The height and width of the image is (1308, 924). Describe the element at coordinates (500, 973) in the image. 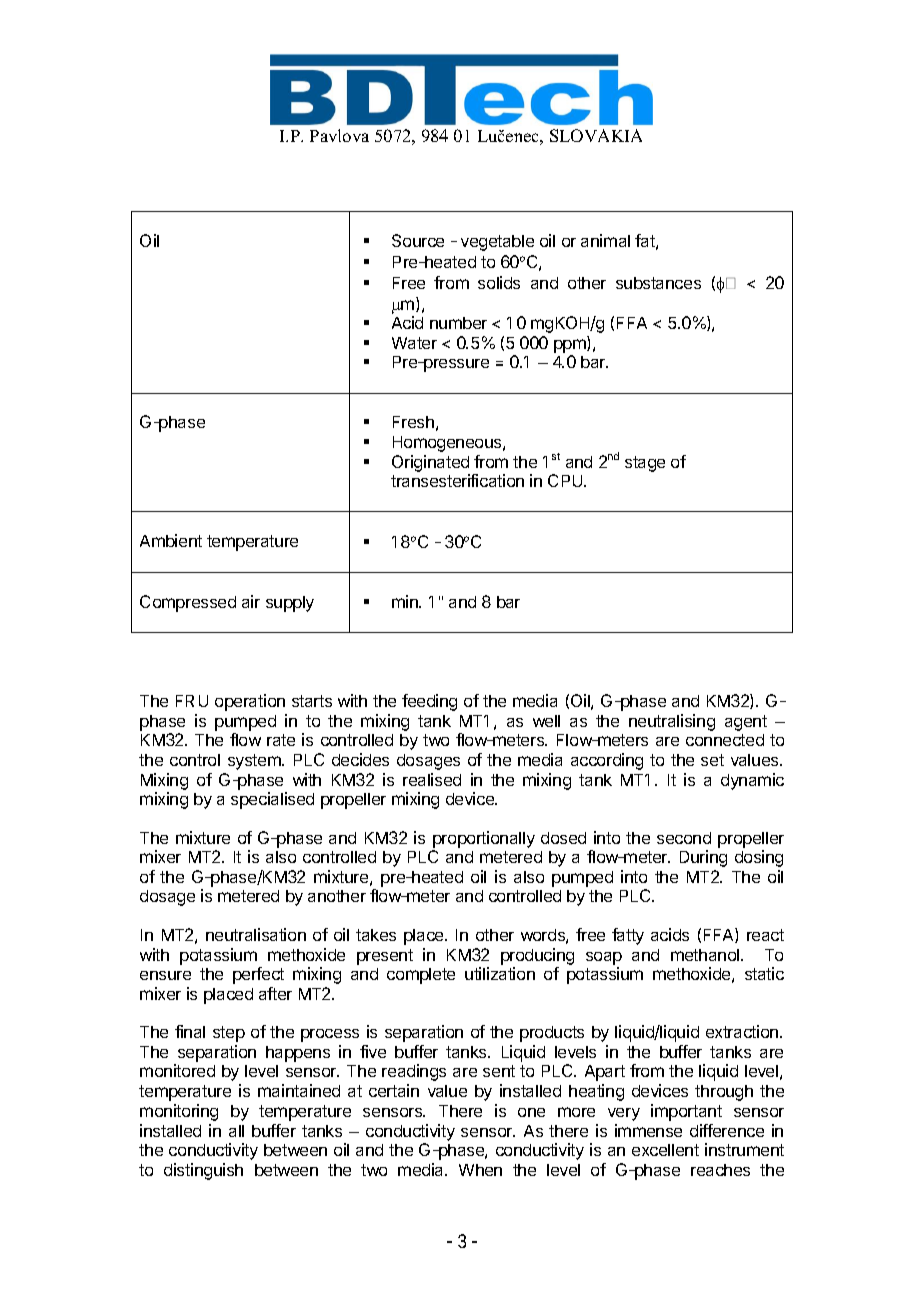

I see `utilization` at that location.
